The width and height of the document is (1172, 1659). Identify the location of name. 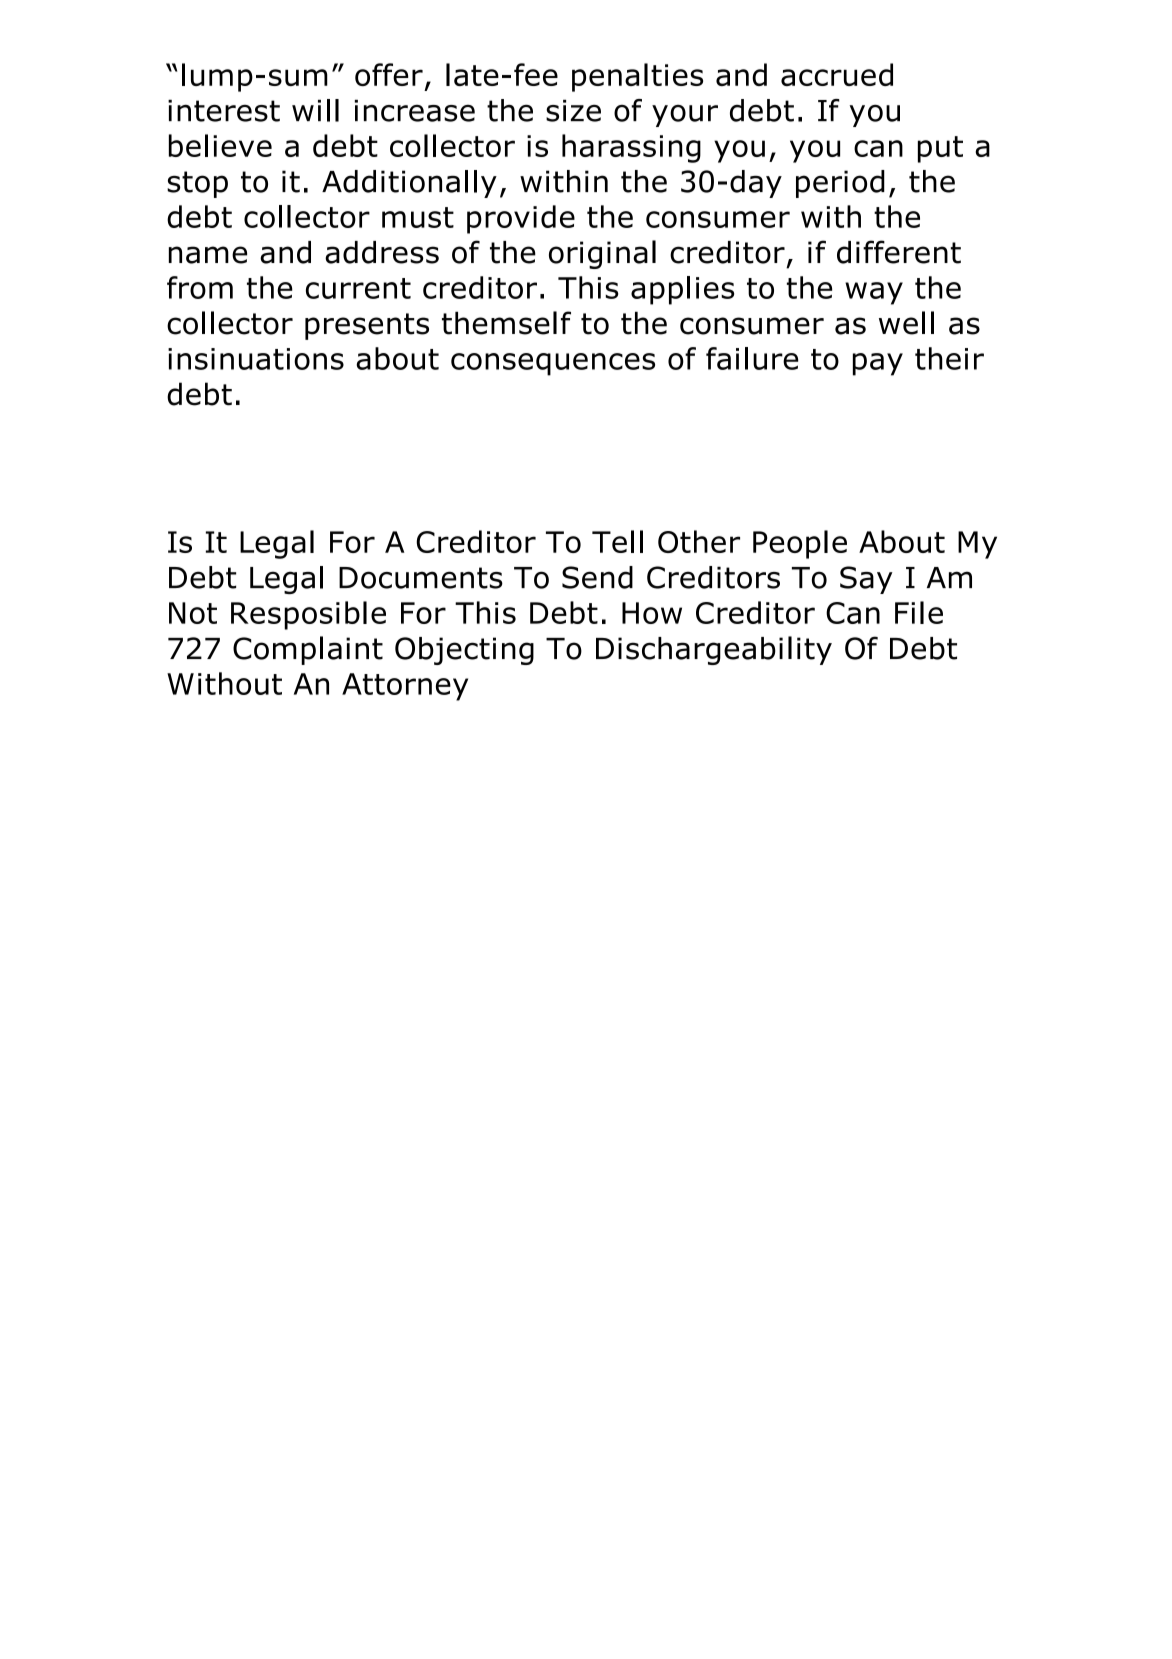
(208, 255).
